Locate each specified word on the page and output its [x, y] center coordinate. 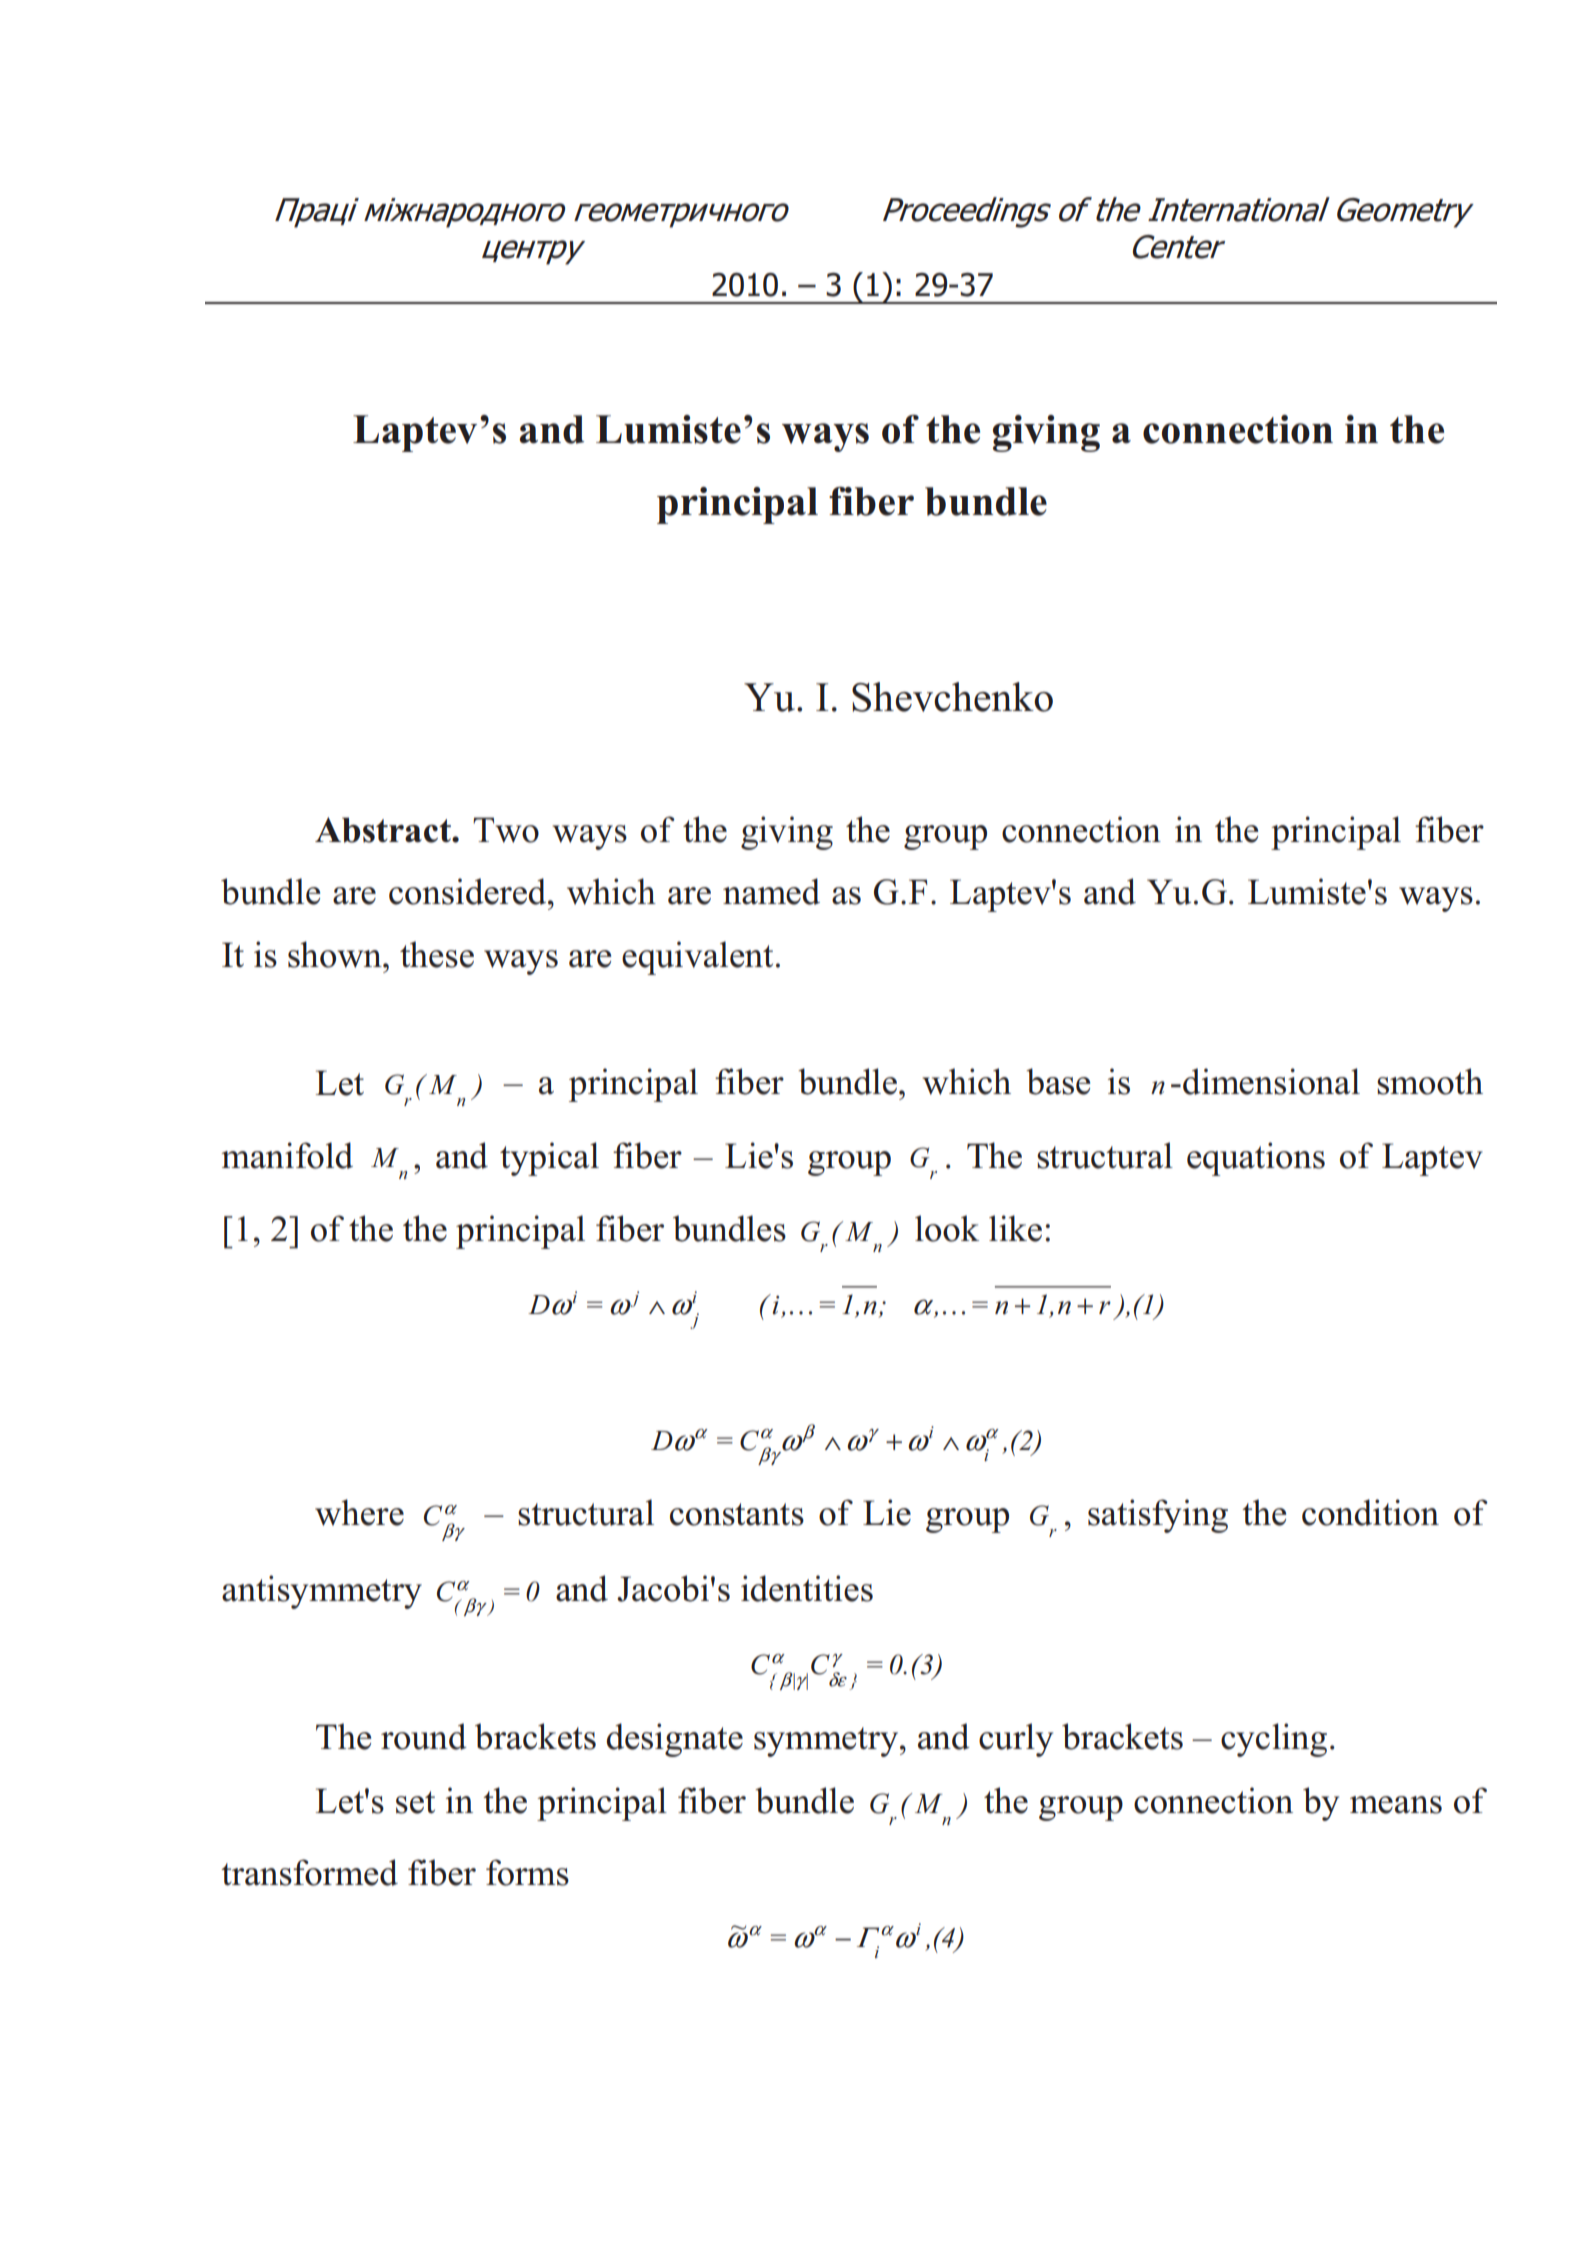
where [359, 1512]
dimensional [1271, 1081]
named [771, 891]
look [947, 1228]
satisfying [1158, 1516]
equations [1256, 1159]
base [1058, 1081]
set [415, 1802]
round [424, 1736]
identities [807, 1588]
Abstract [384, 830]
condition [1370, 1512]
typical [549, 1159]
